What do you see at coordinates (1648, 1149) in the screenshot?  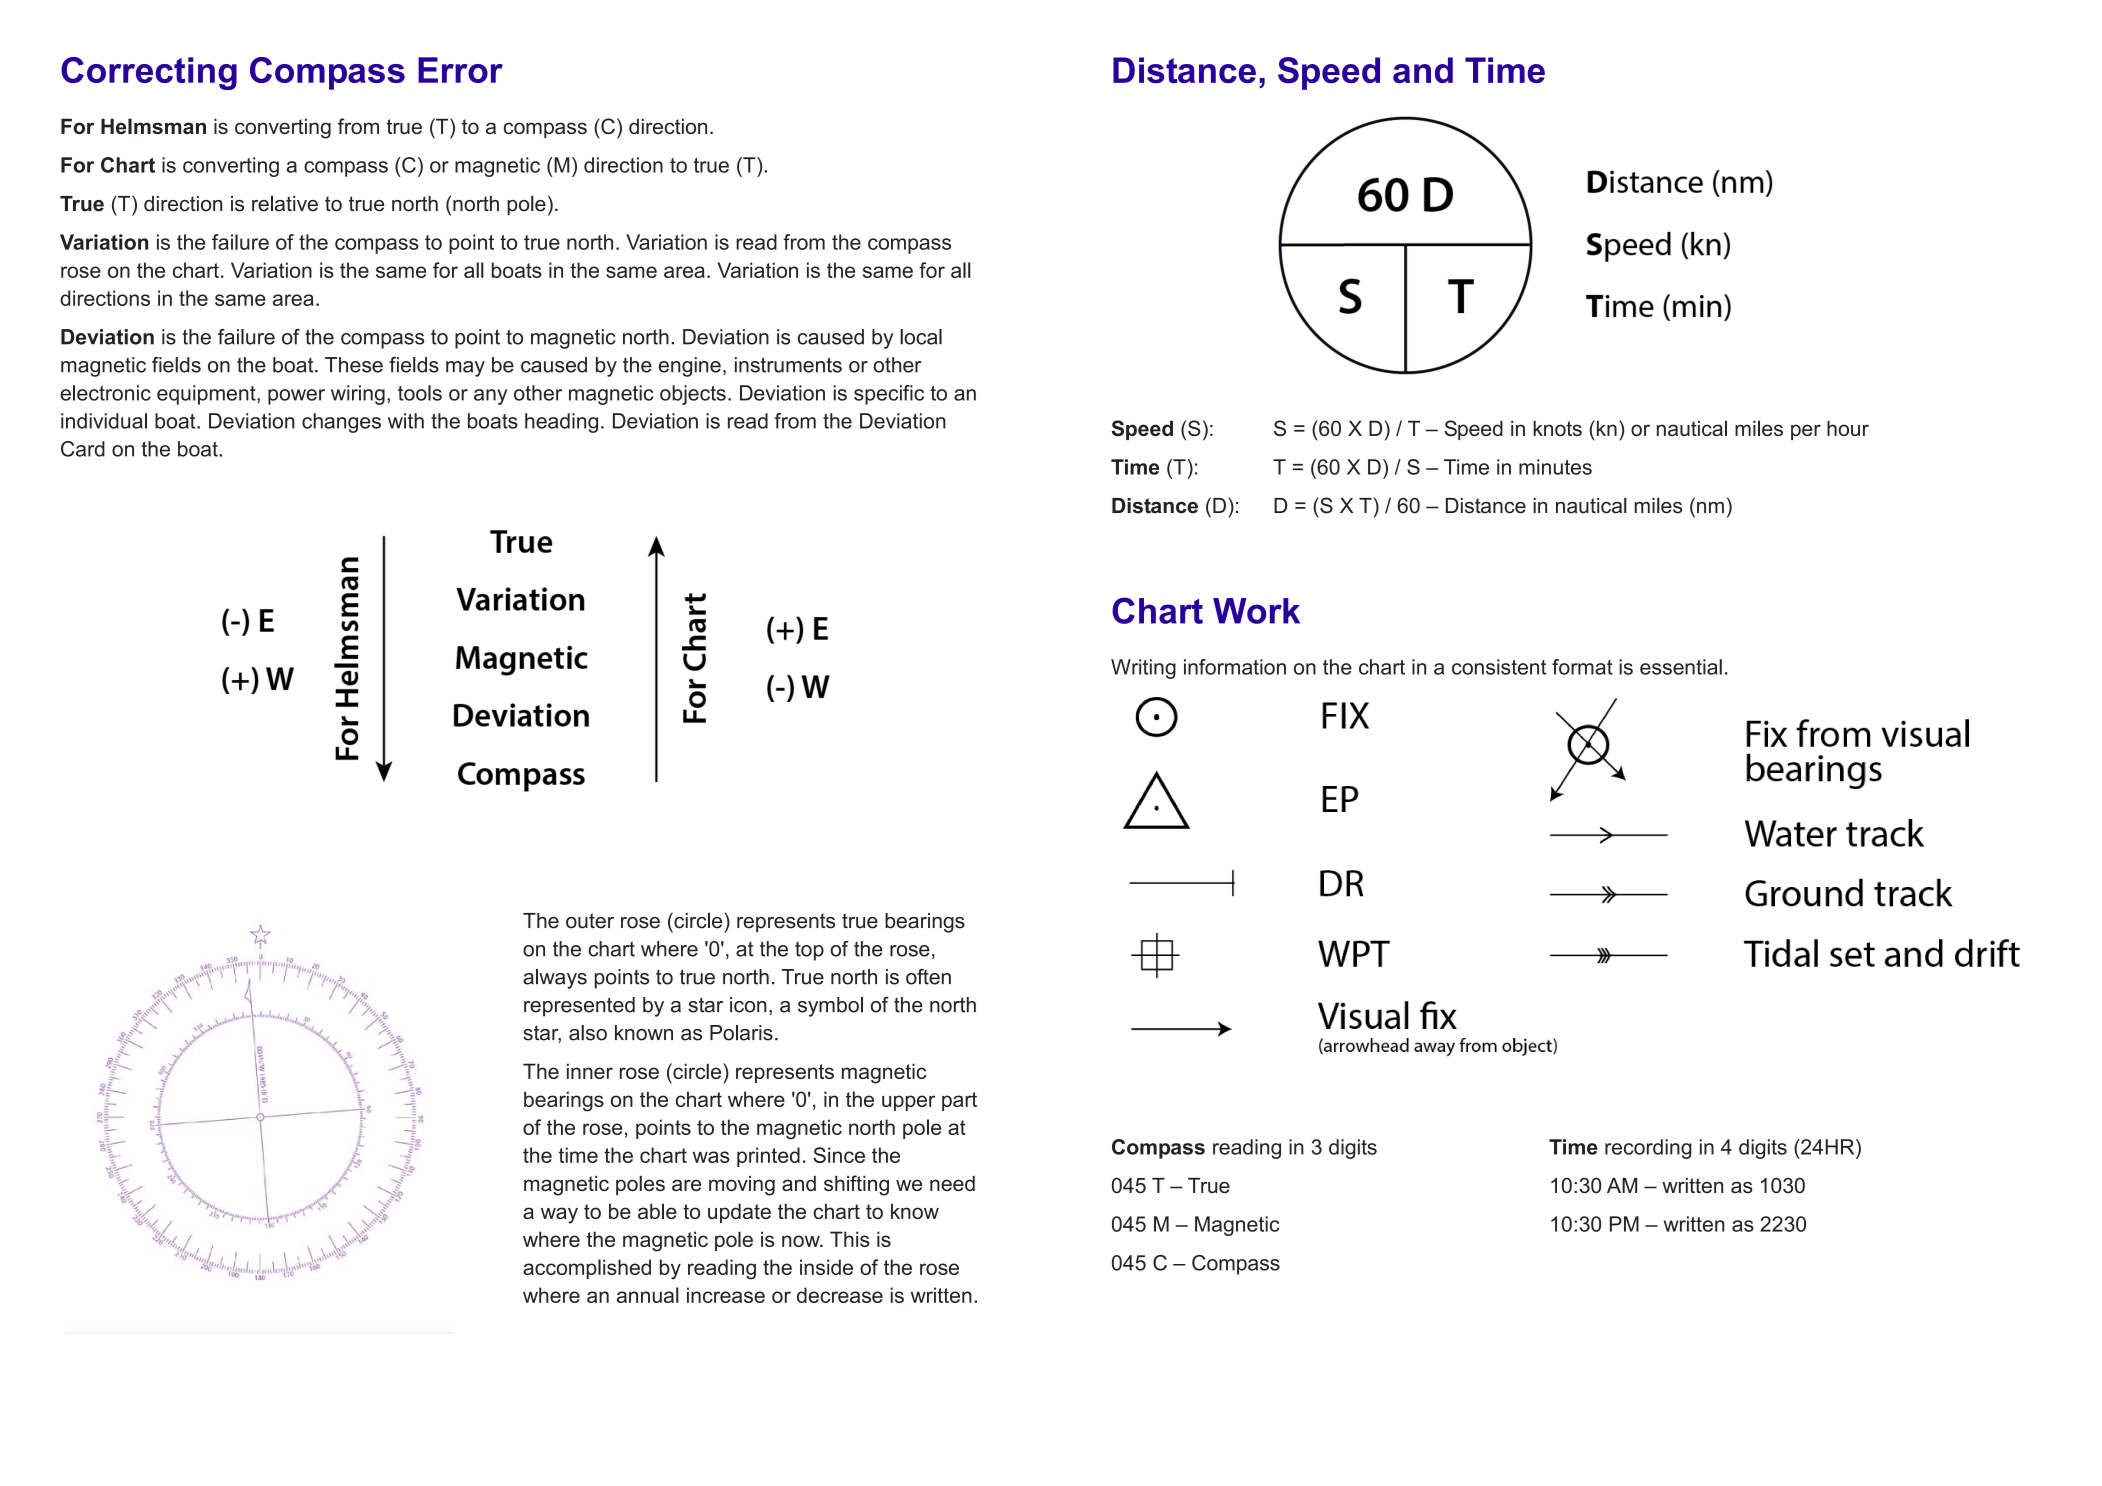 I see `recording` at bounding box center [1648, 1149].
